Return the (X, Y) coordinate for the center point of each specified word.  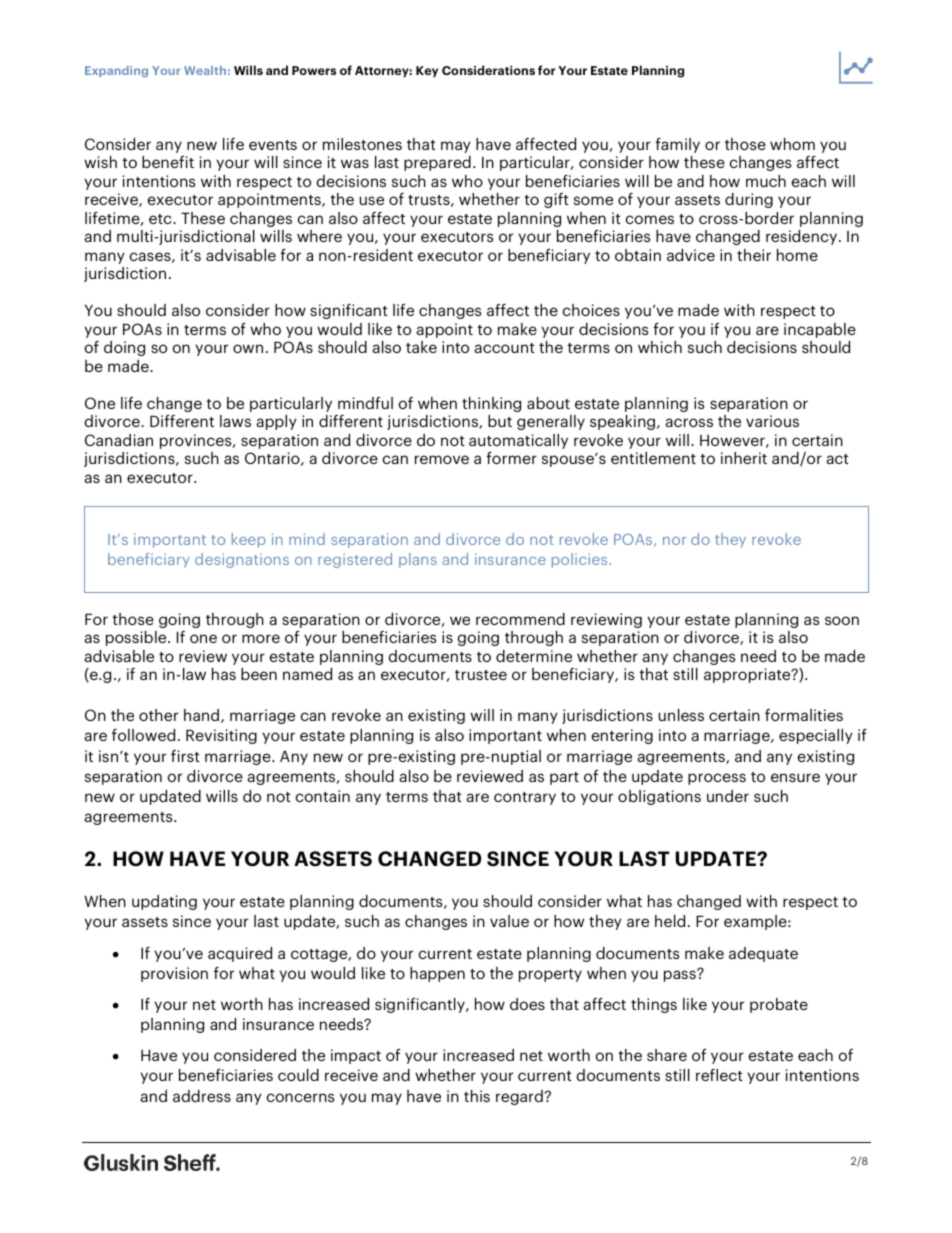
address (202, 1096)
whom (792, 144)
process (717, 779)
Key (427, 72)
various (772, 421)
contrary (525, 798)
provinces (197, 441)
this (477, 1096)
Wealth (205, 70)
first (185, 756)
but (500, 421)
